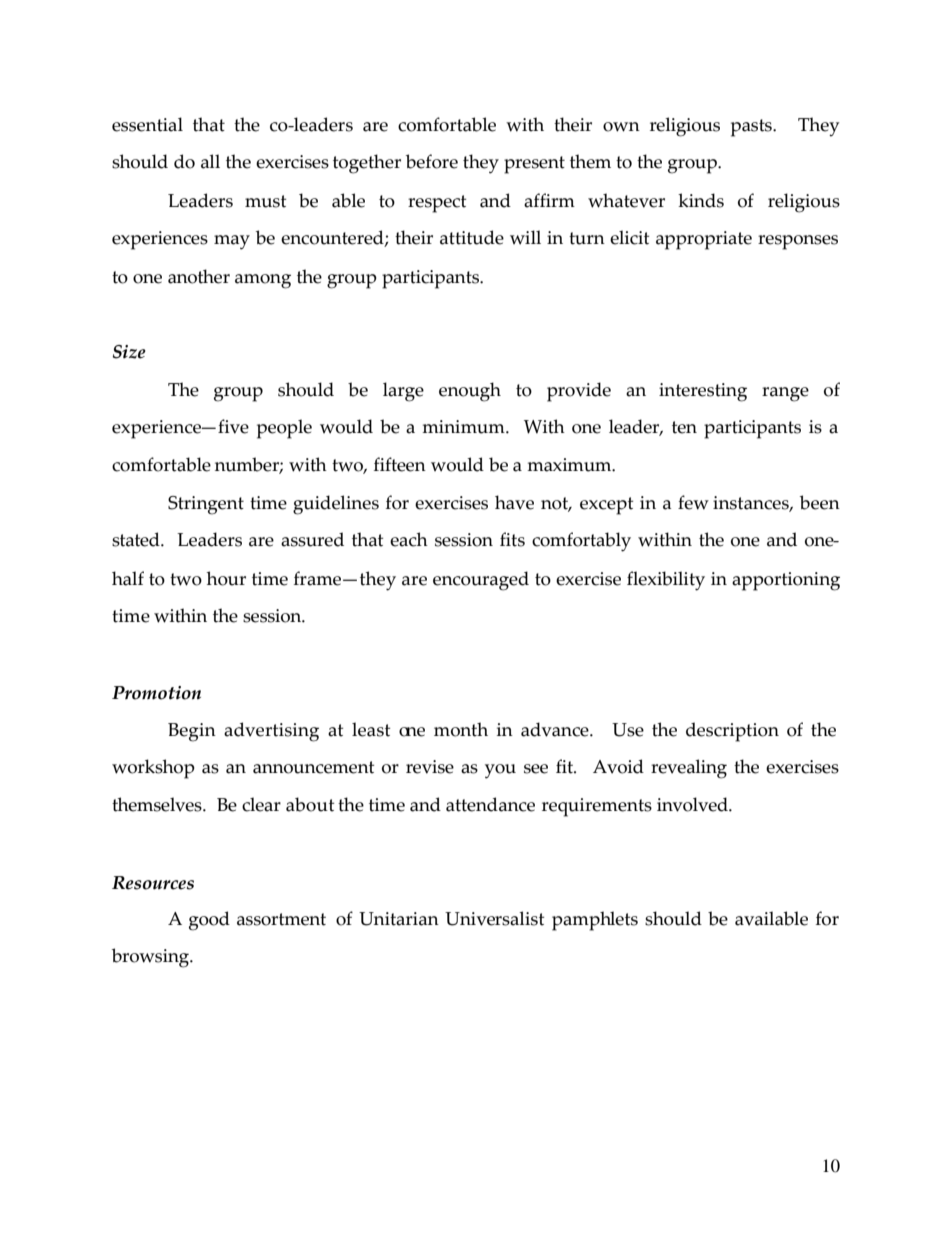  What do you see at coordinates (209, 921) in the screenshot?
I see `good` at bounding box center [209, 921].
